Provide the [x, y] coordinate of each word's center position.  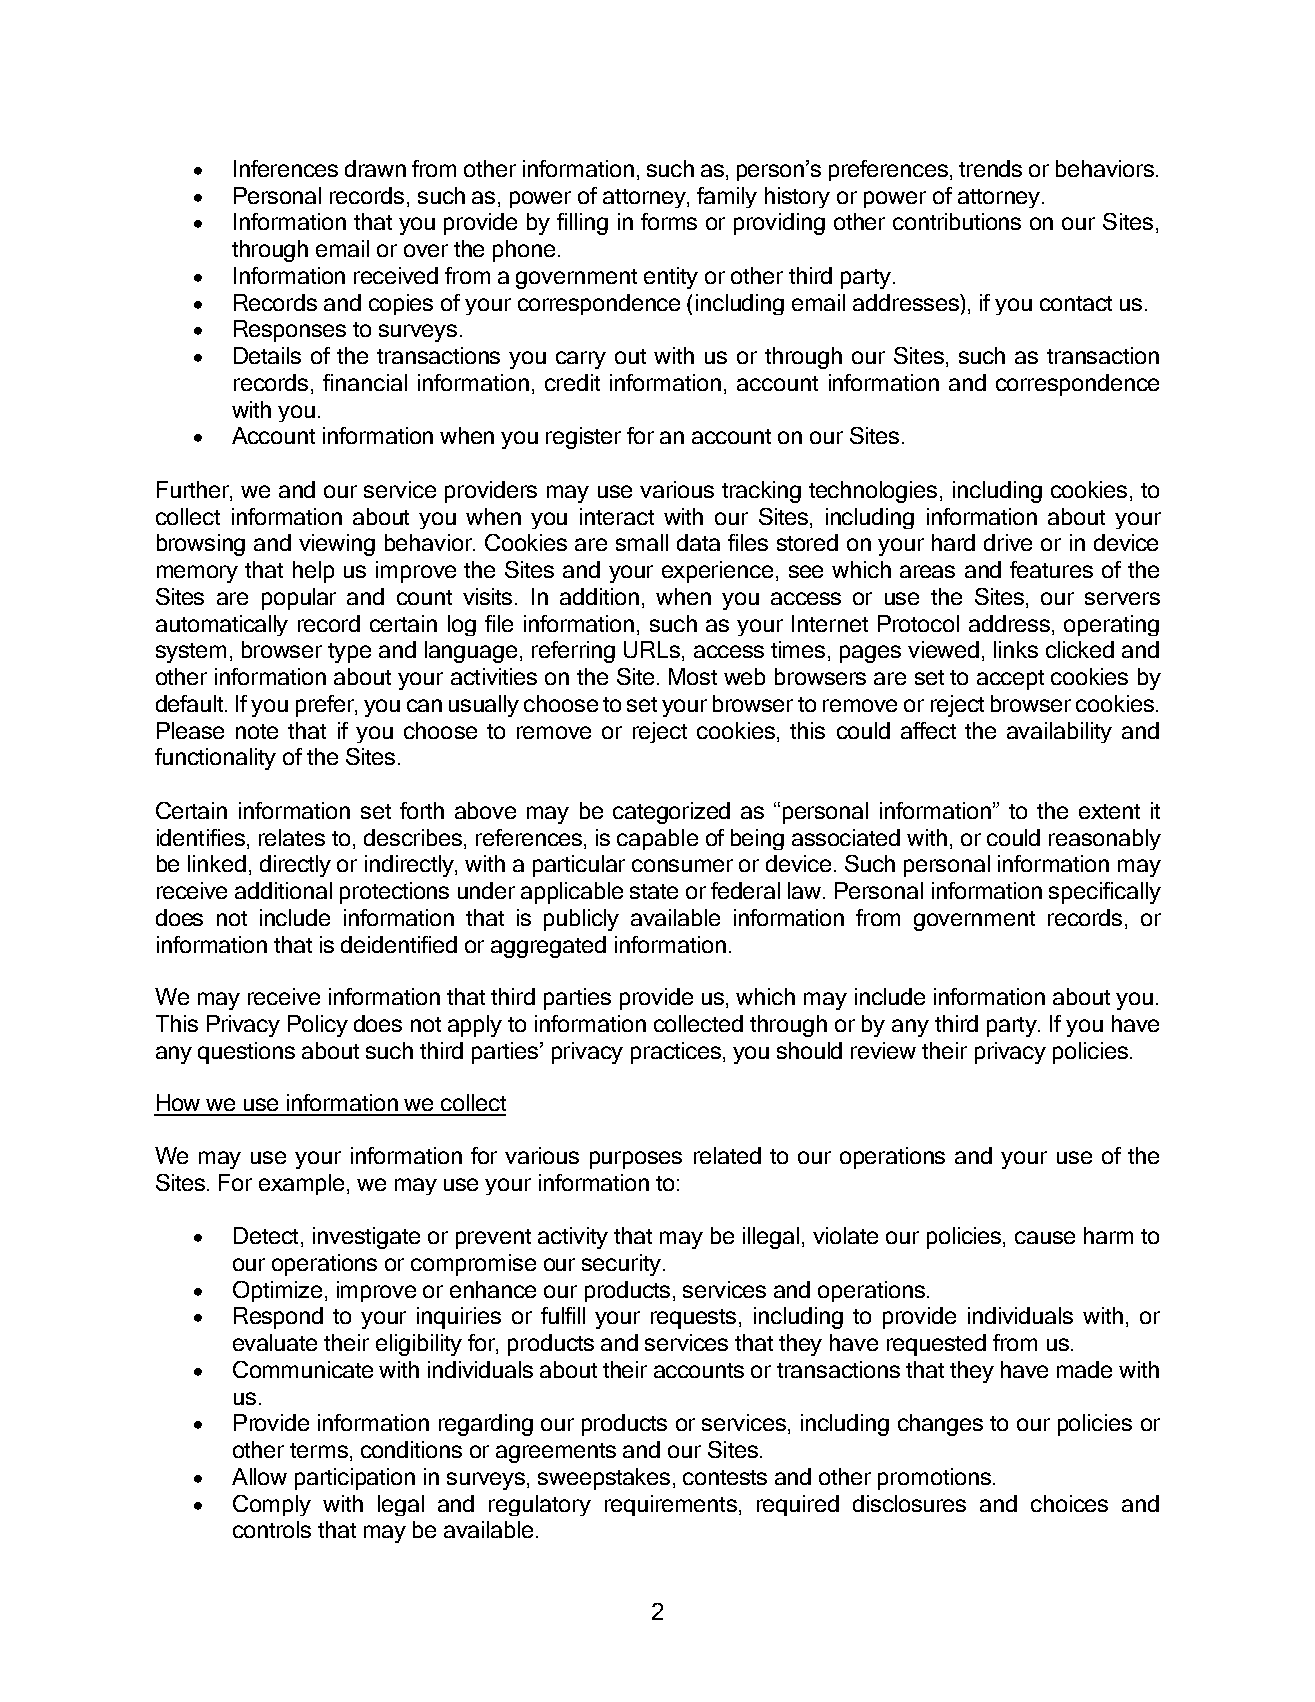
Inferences [286, 168]
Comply [272, 1505]
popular [299, 599]
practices [676, 1053]
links [1016, 649]
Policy [318, 1026]
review [883, 1050]
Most [693, 676]
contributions [957, 221]
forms [669, 221]
